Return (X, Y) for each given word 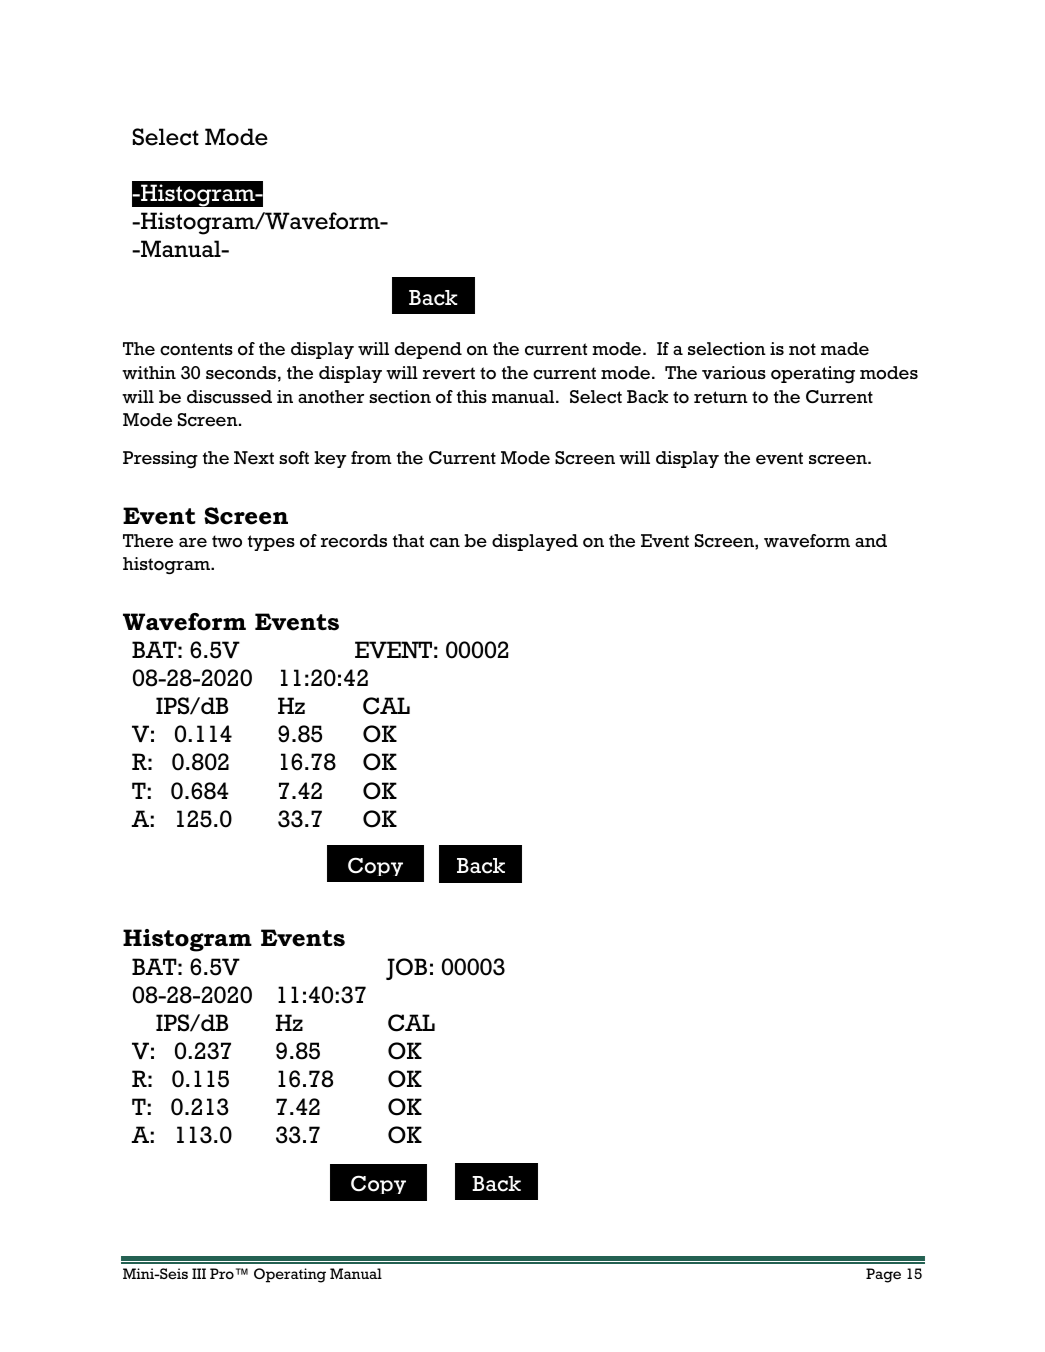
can (445, 543)
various (734, 373)
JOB (406, 969)
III (199, 1273)
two (227, 541)
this (472, 396)
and (871, 540)
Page (883, 1275)
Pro (222, 1273)
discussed (229, 397)
